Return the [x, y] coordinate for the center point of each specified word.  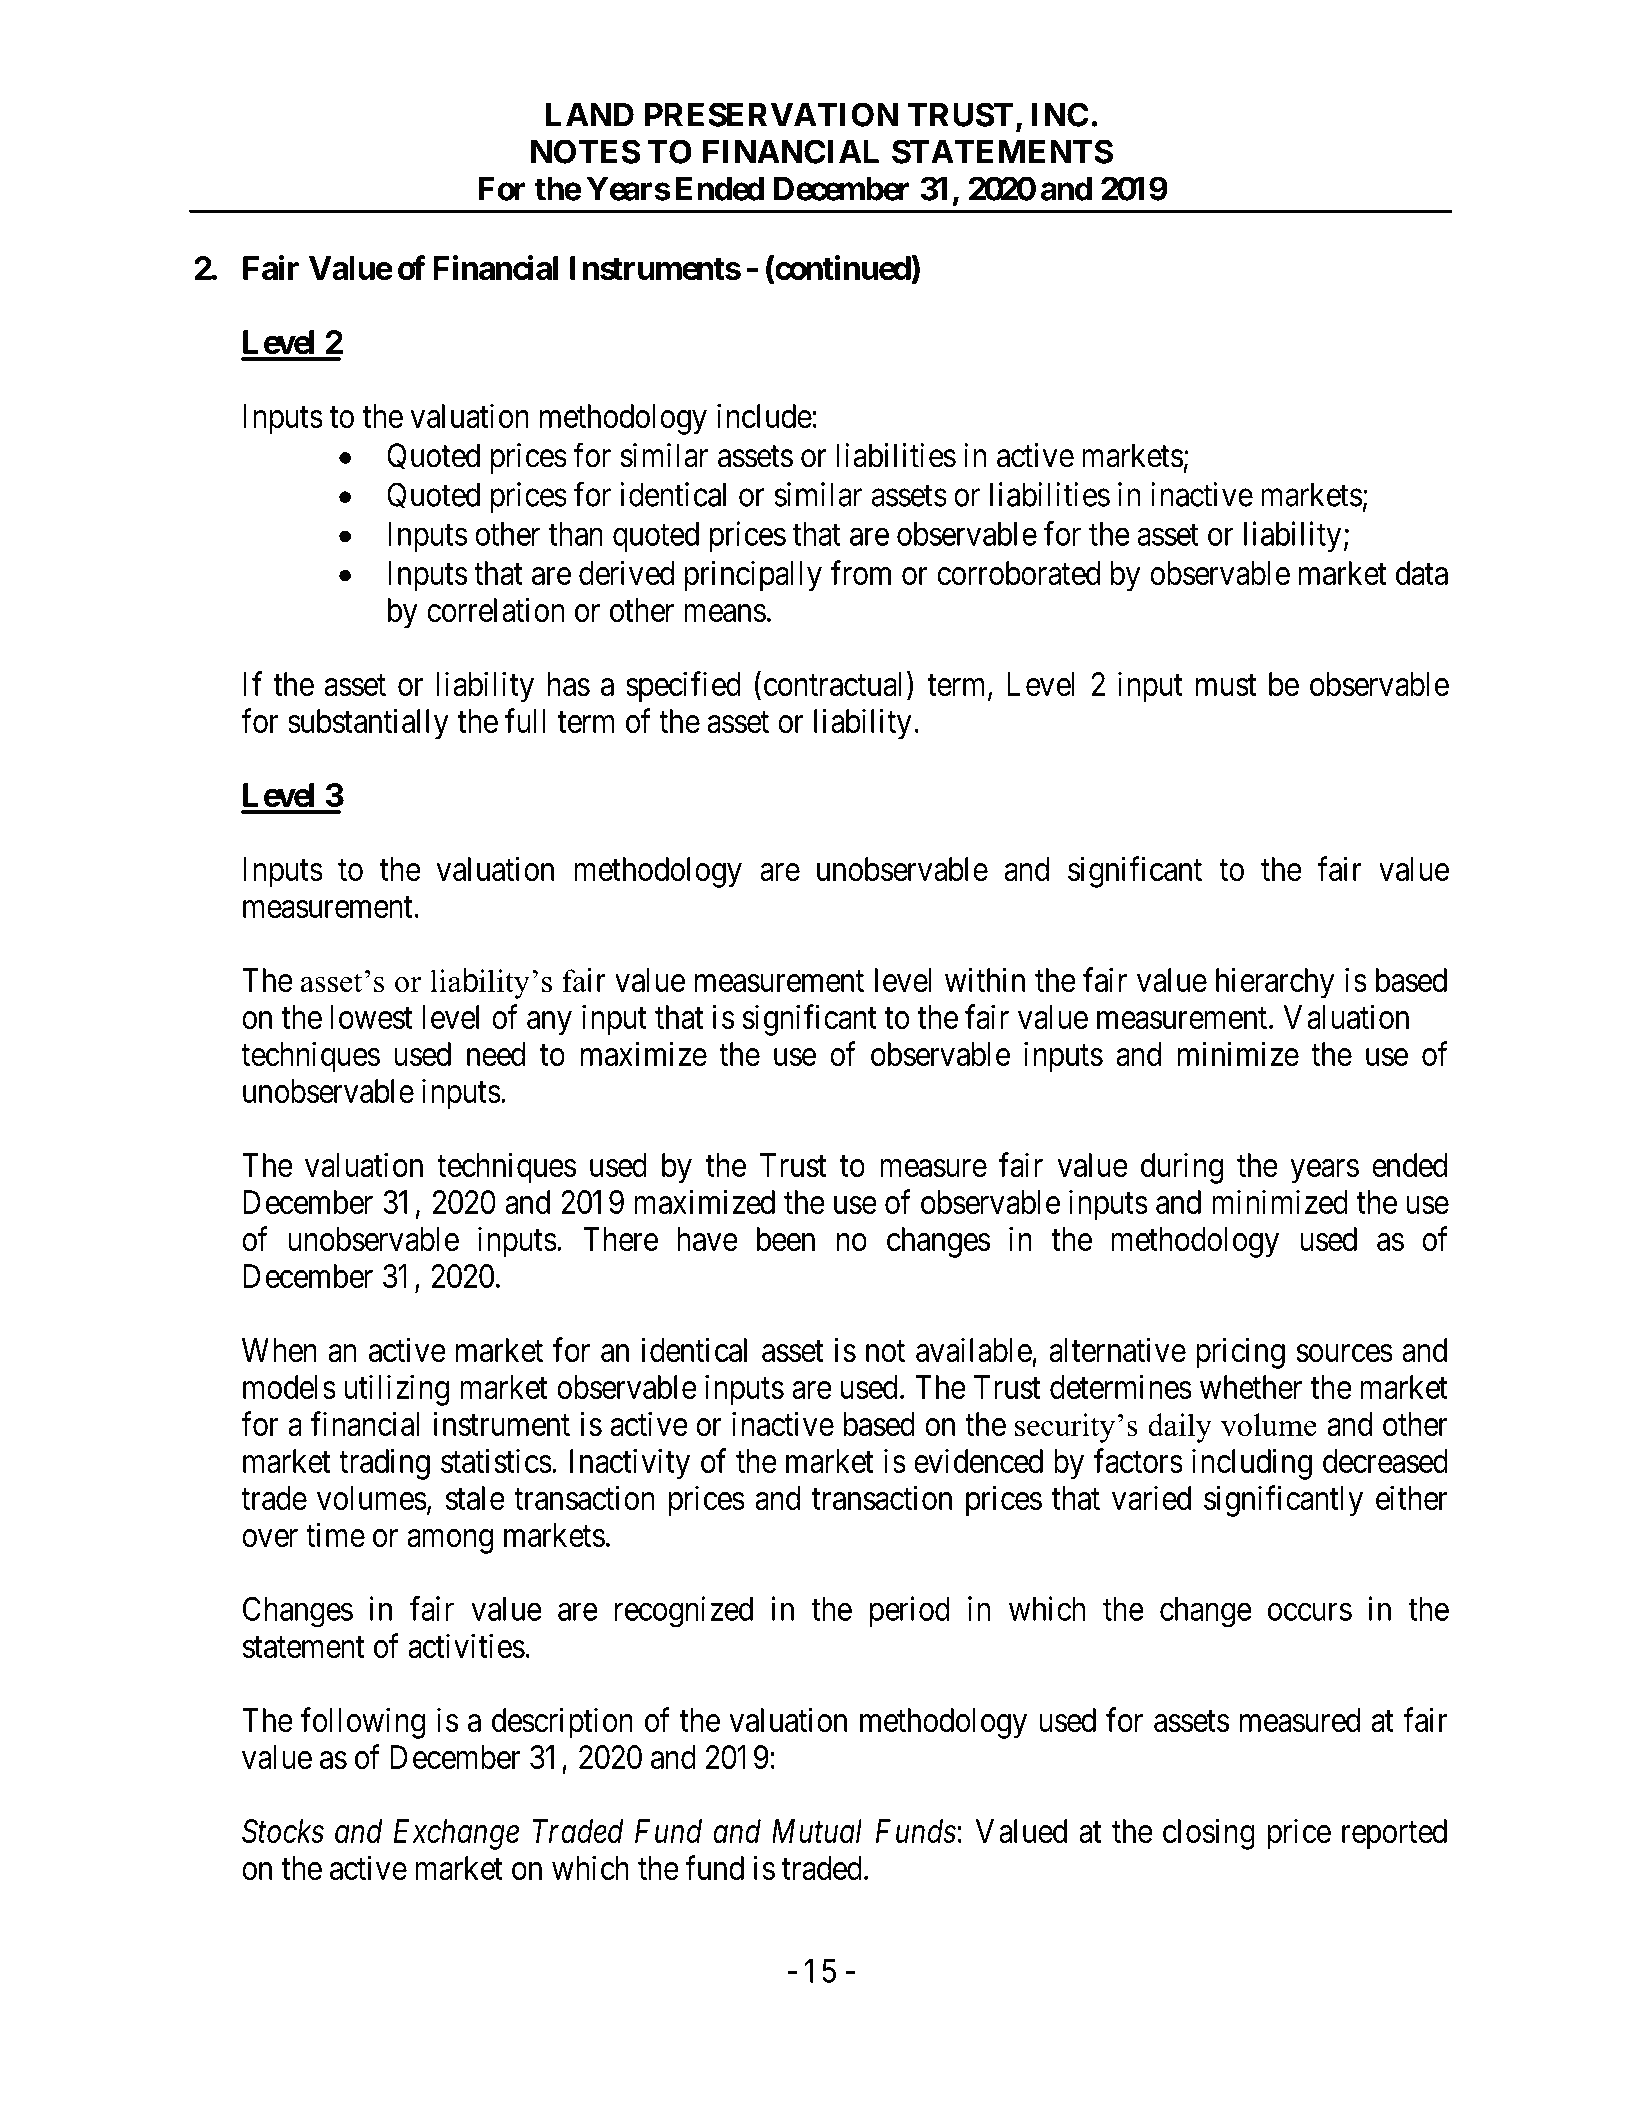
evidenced [978, 1460]
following [363, 1723]
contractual [836, 685]
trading [384, 1464]
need [496, 1054]
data [1422, 573]
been [786, 1239]
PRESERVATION [771, 114]
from [861, 572]
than [575, 534]
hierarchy [1275, 983]
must [1226, 685]
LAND [590, 115]
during [1182, 1168]
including [1252, 1464]
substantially [368, 724]
